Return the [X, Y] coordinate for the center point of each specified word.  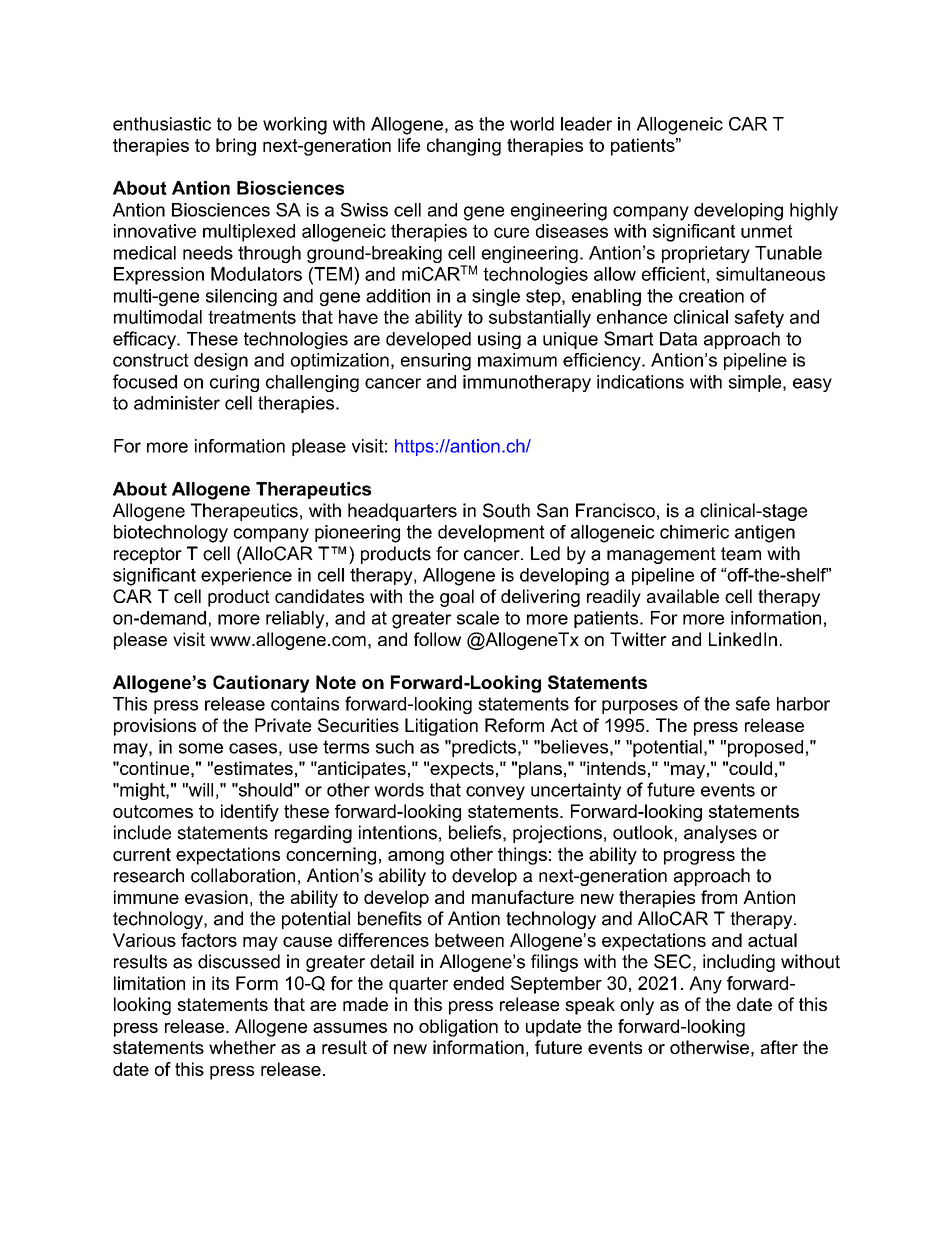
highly [814, 212]
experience [246, 576]
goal [457, 598]
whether [242, 1047]
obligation [458, 1028]
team [741, 554]
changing [464, 147]
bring [236, 147]
